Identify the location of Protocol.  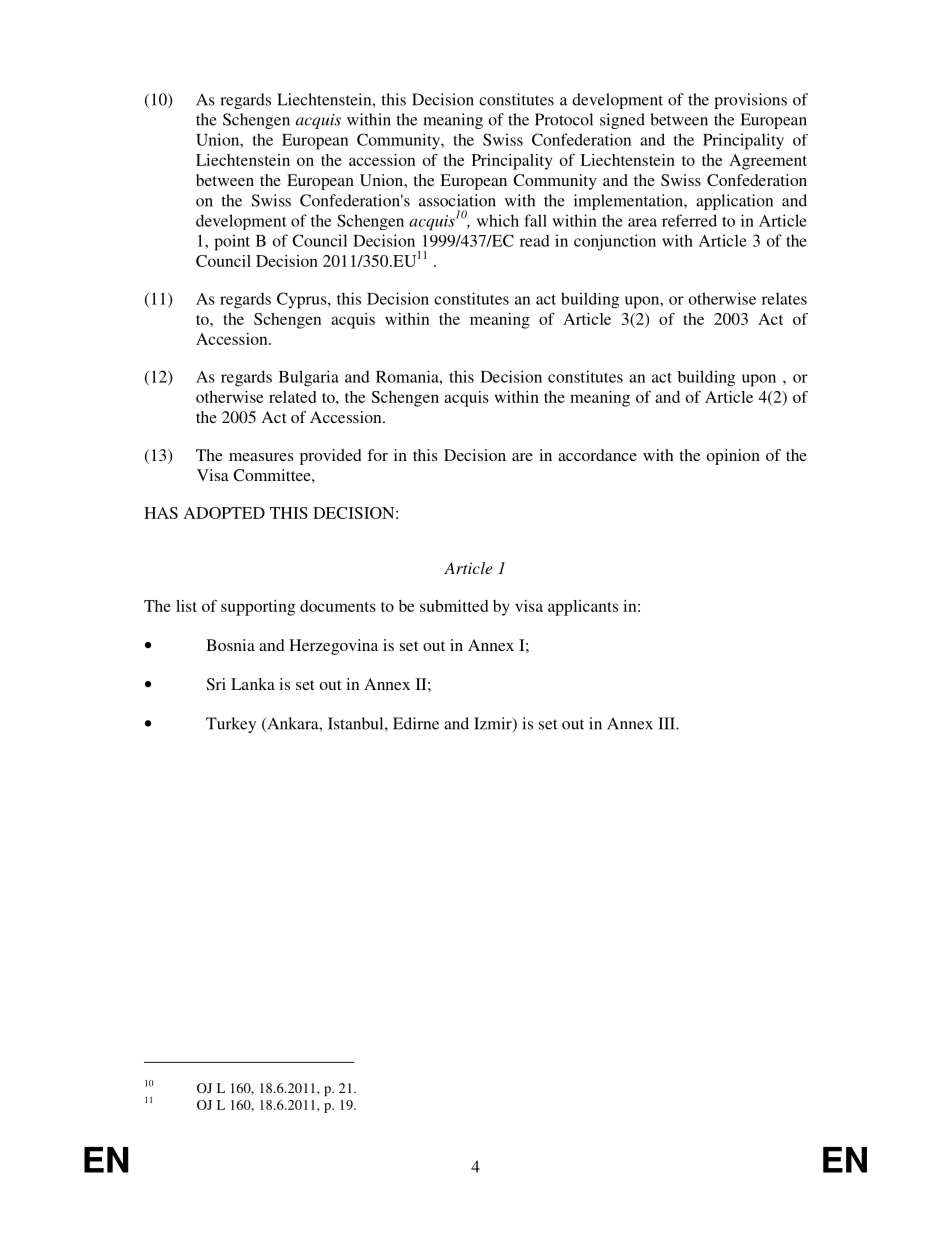
(564, 119).
